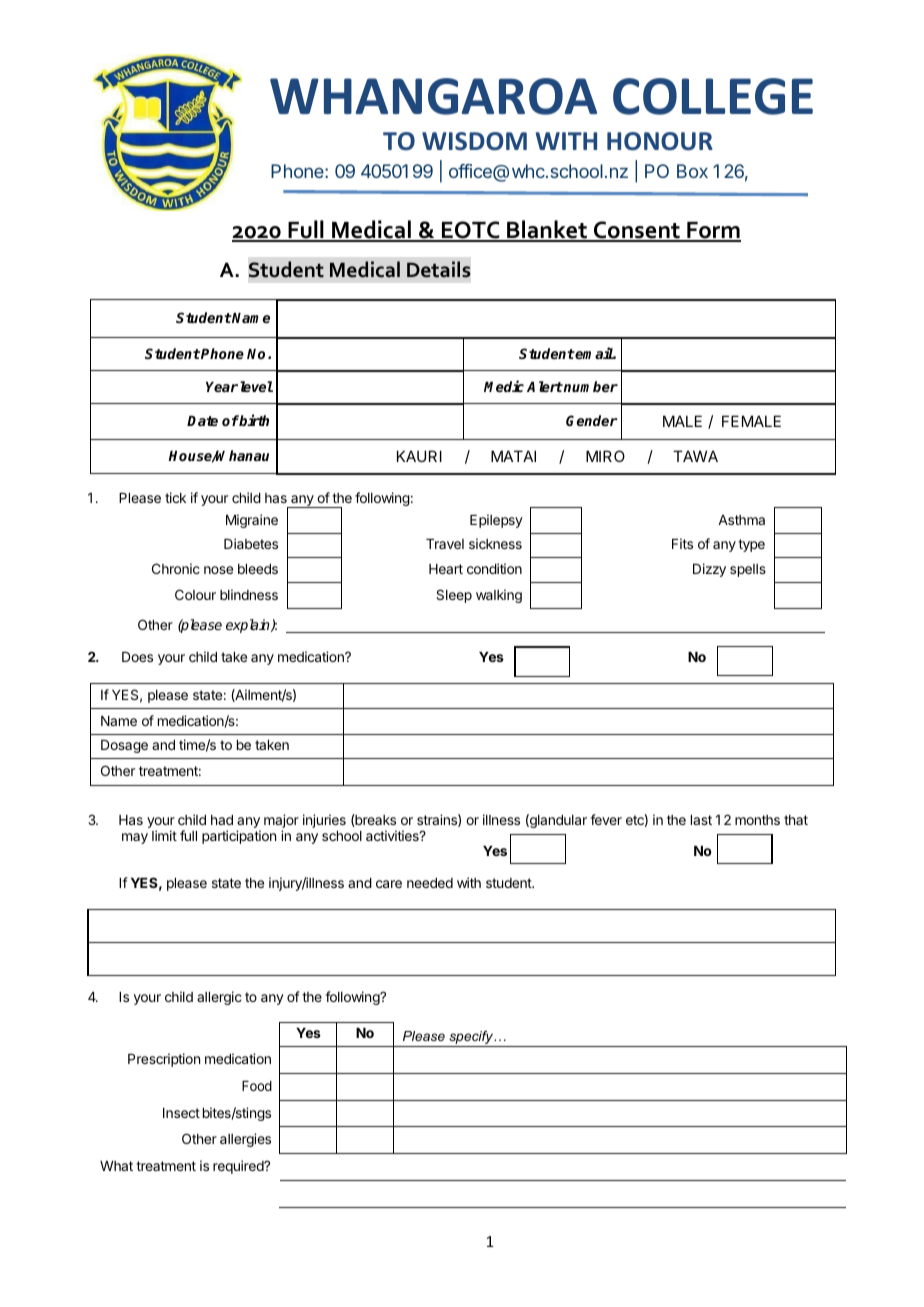 The height and width of the image is (1307, 924). Describe the element at coordinates (245, 1140) in the image. I see `allergies` at that location.
